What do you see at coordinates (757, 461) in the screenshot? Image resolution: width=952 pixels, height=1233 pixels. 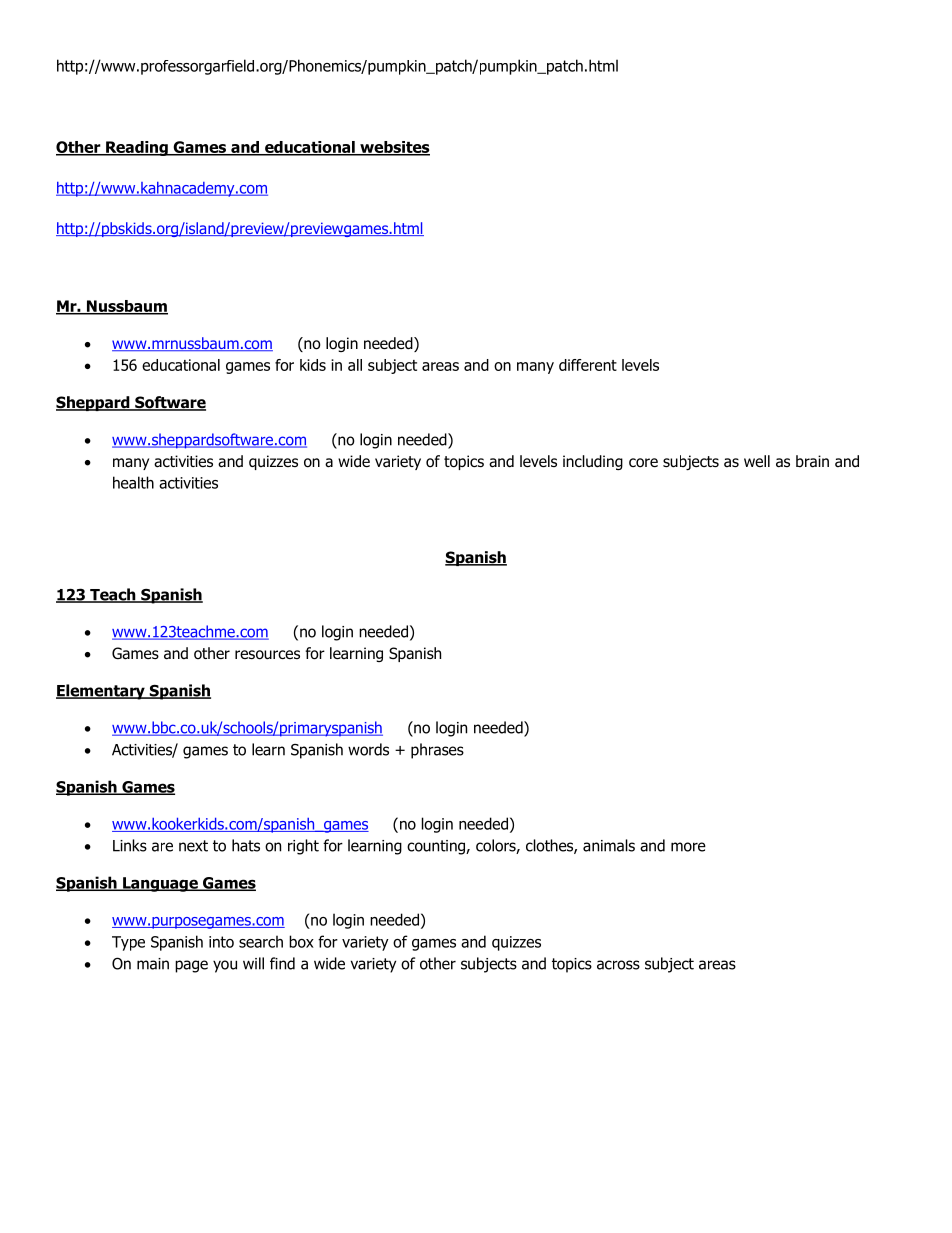 I see `well` at bounding box center [757, 461].
